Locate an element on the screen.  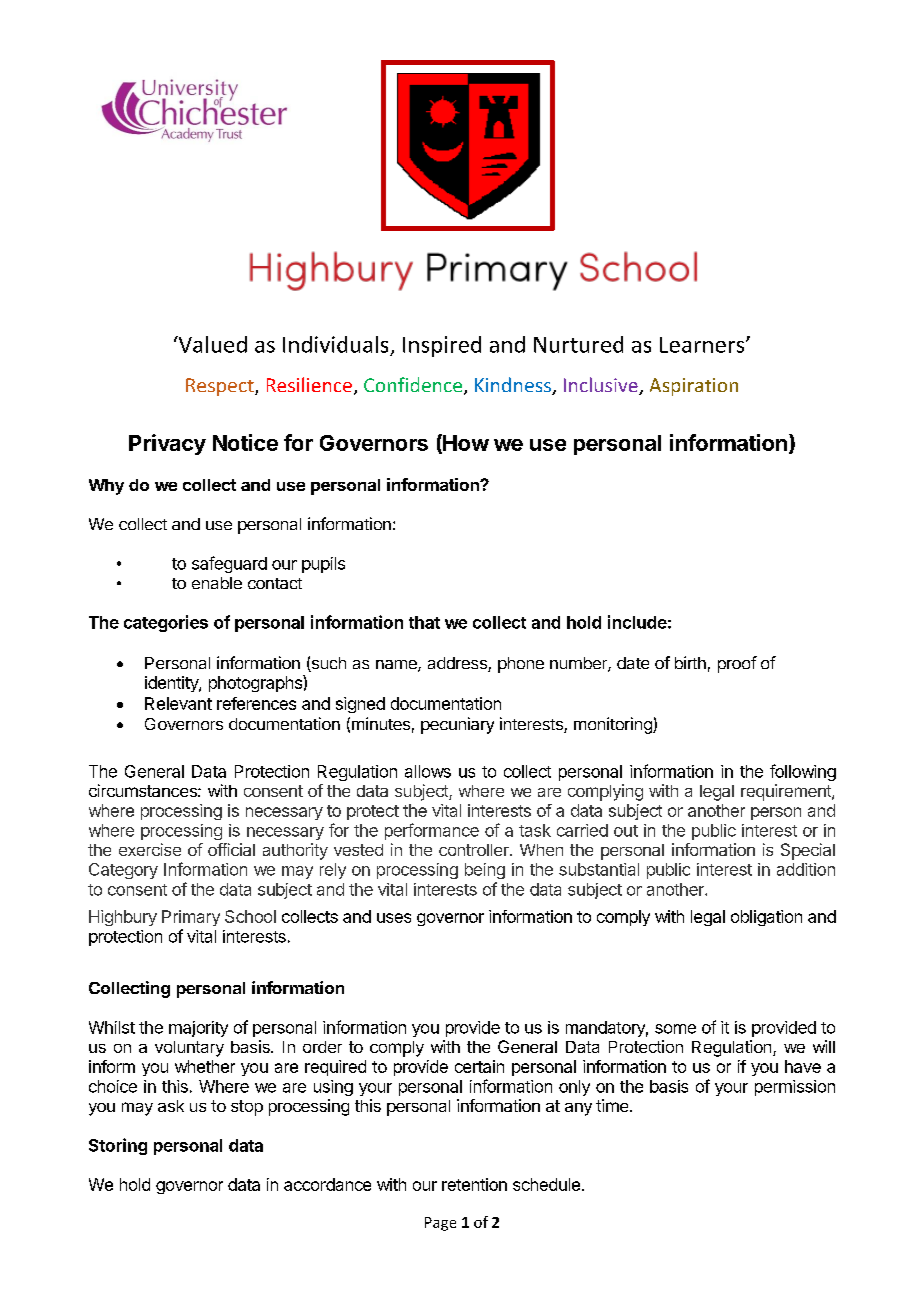
permission is located at coordinates (795, 1088).
